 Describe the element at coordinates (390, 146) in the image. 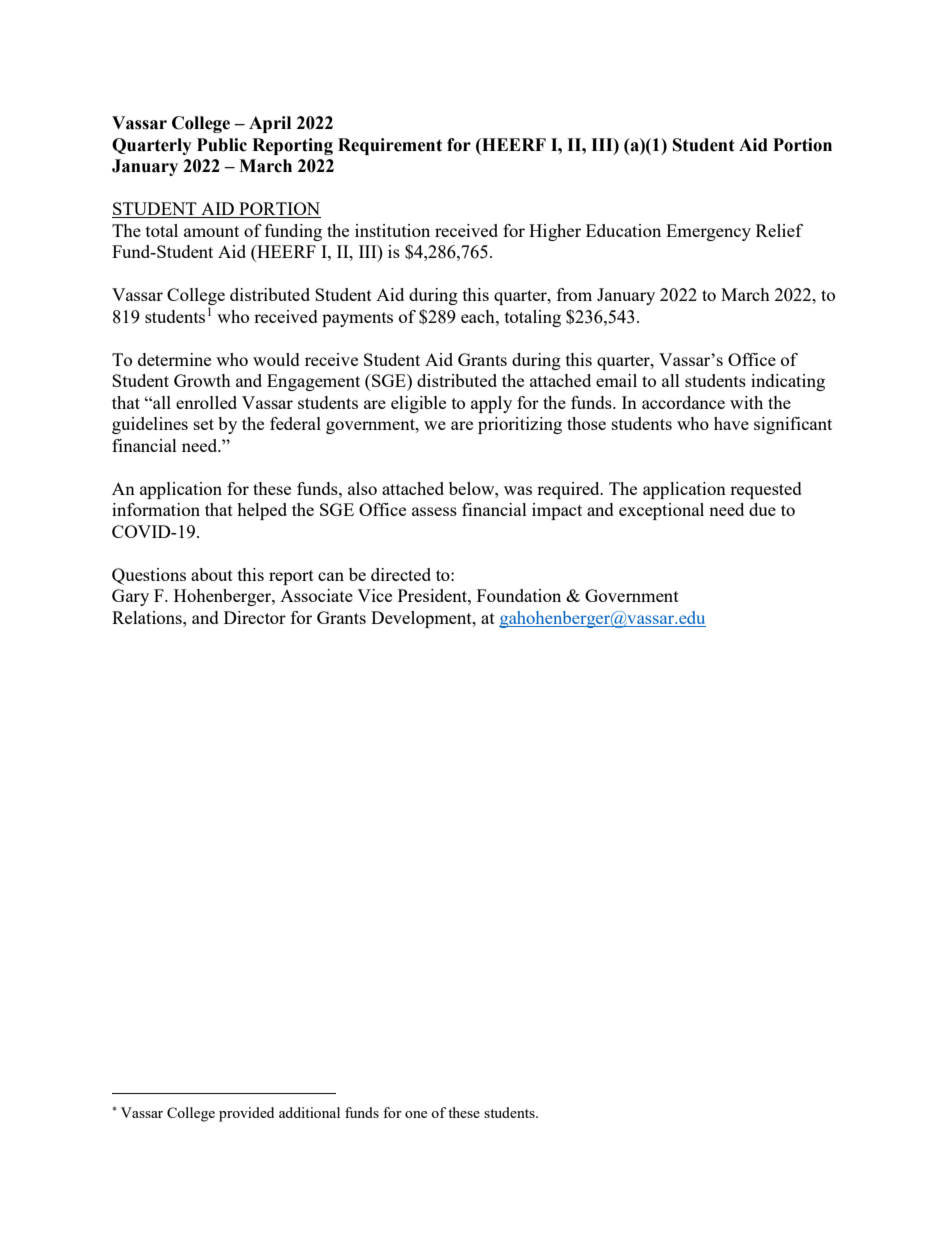

I see `Requirement` at that location.
